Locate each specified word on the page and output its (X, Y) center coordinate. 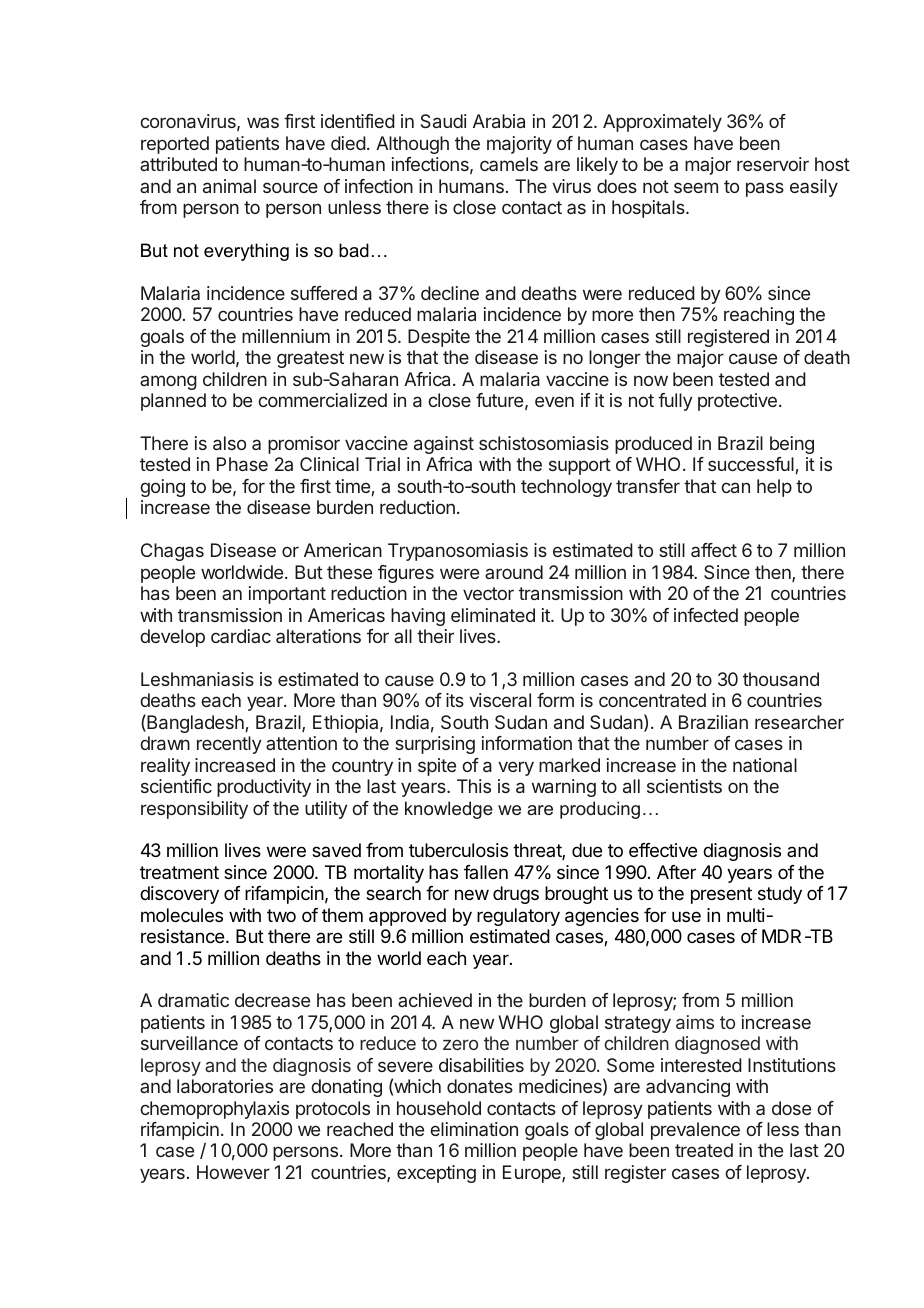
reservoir (773, 164)
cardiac (241, 636)
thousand (781, 679)
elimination (474, 1129)
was (263, 122)
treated (704, 1150)
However (233, 1172)
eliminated (493, 615)
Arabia (499, 121)
